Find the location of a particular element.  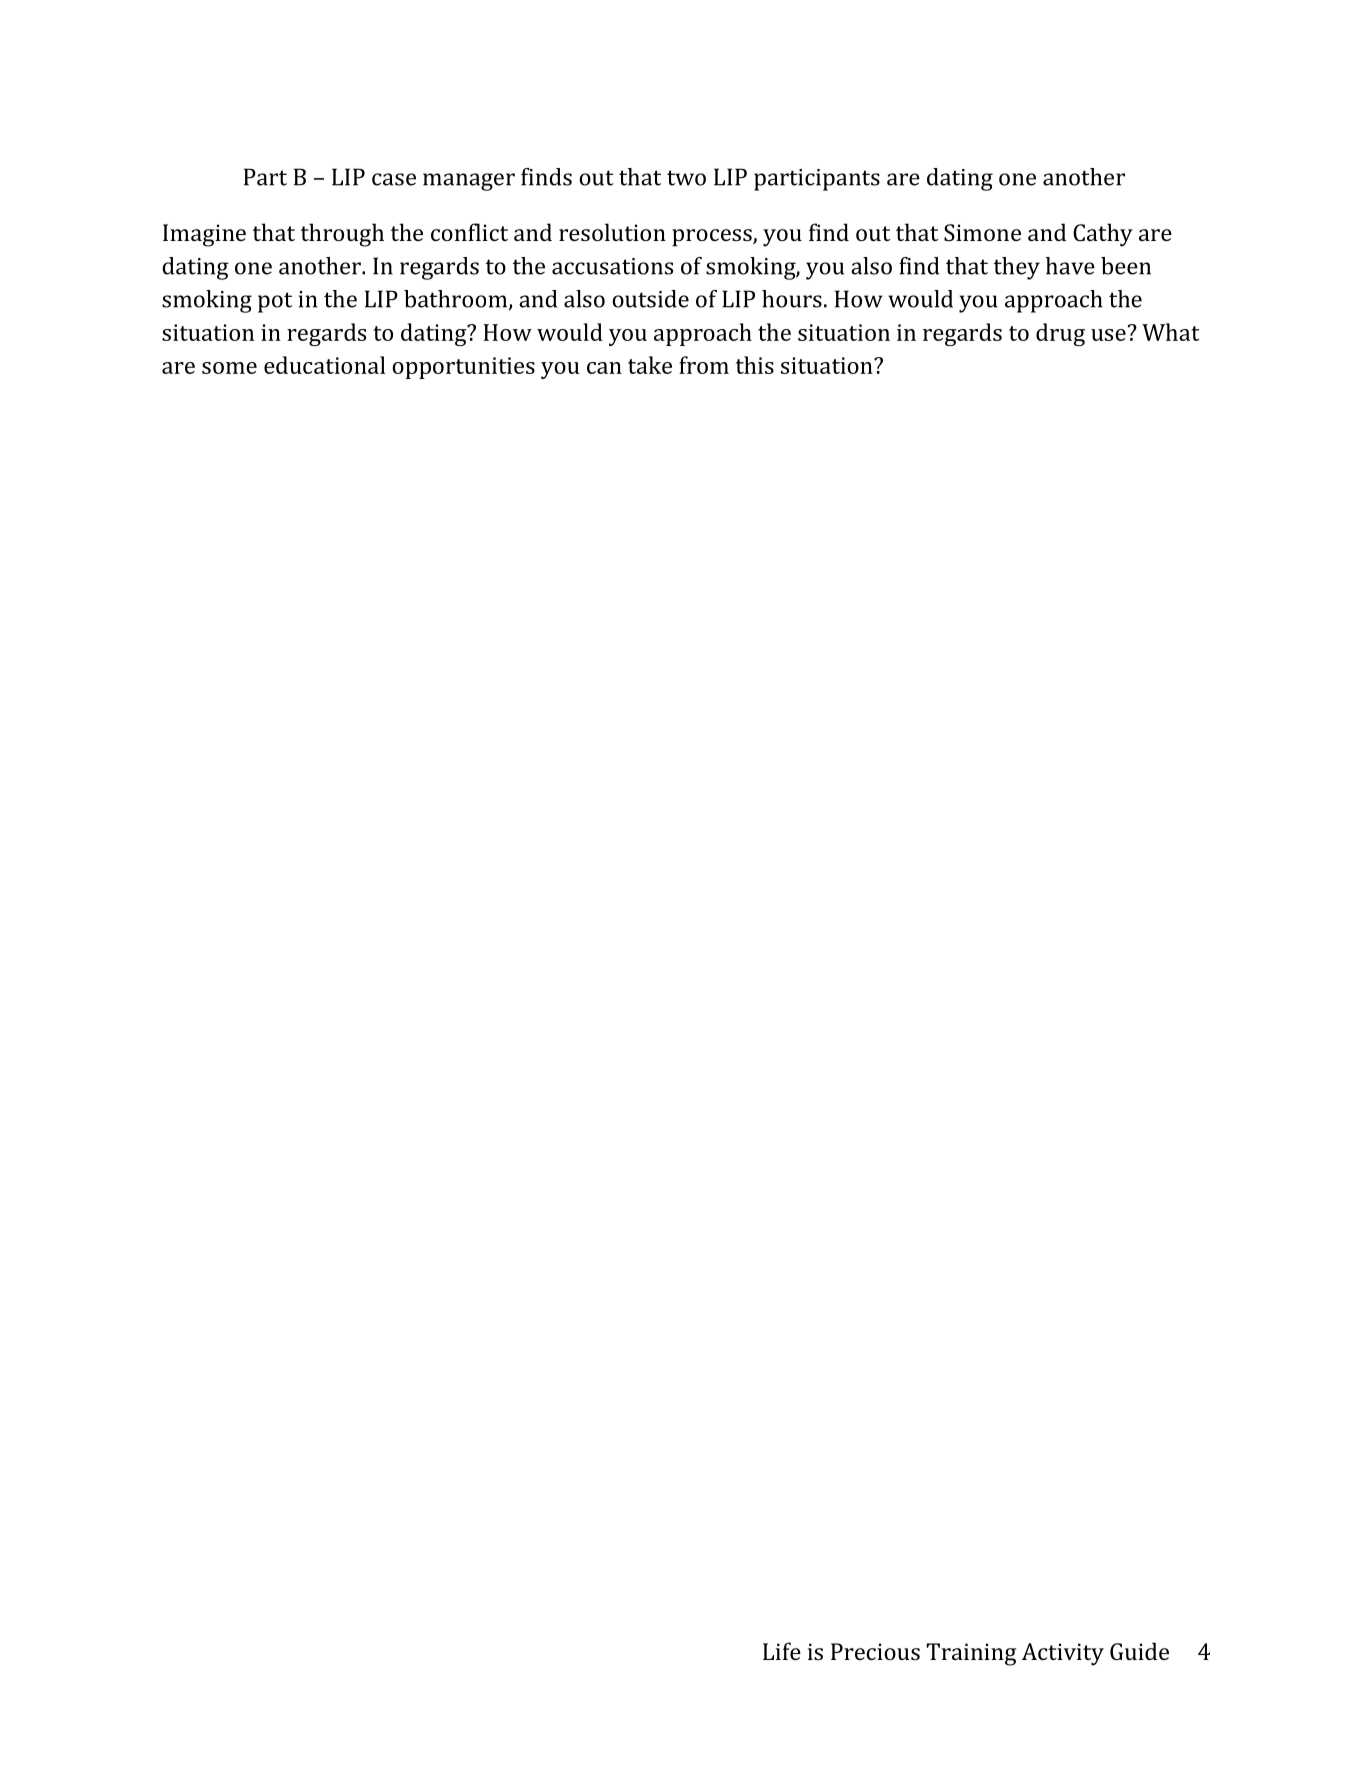

Precious is located at coordinates (875, 1651).
